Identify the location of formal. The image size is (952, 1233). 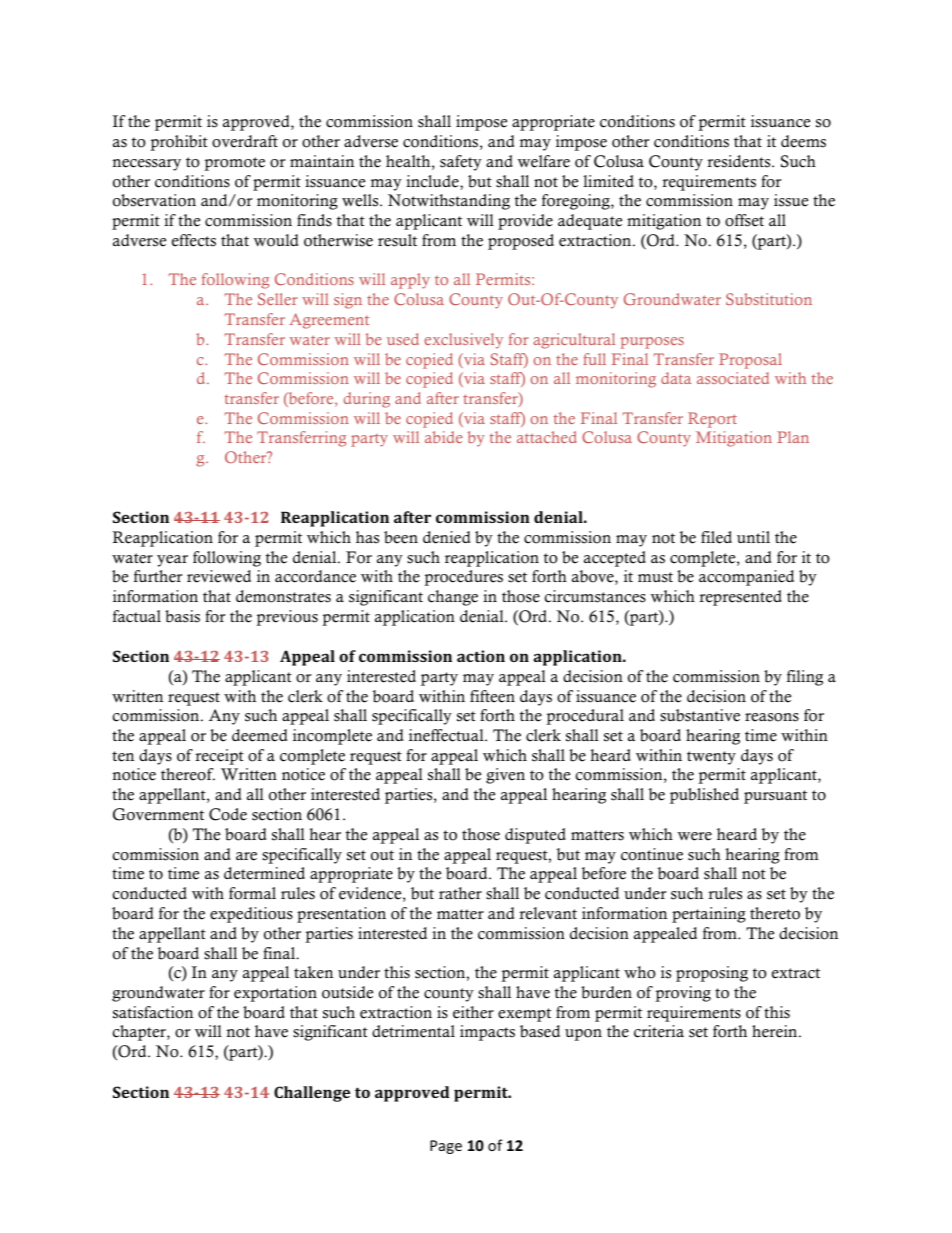
(252, 893).
